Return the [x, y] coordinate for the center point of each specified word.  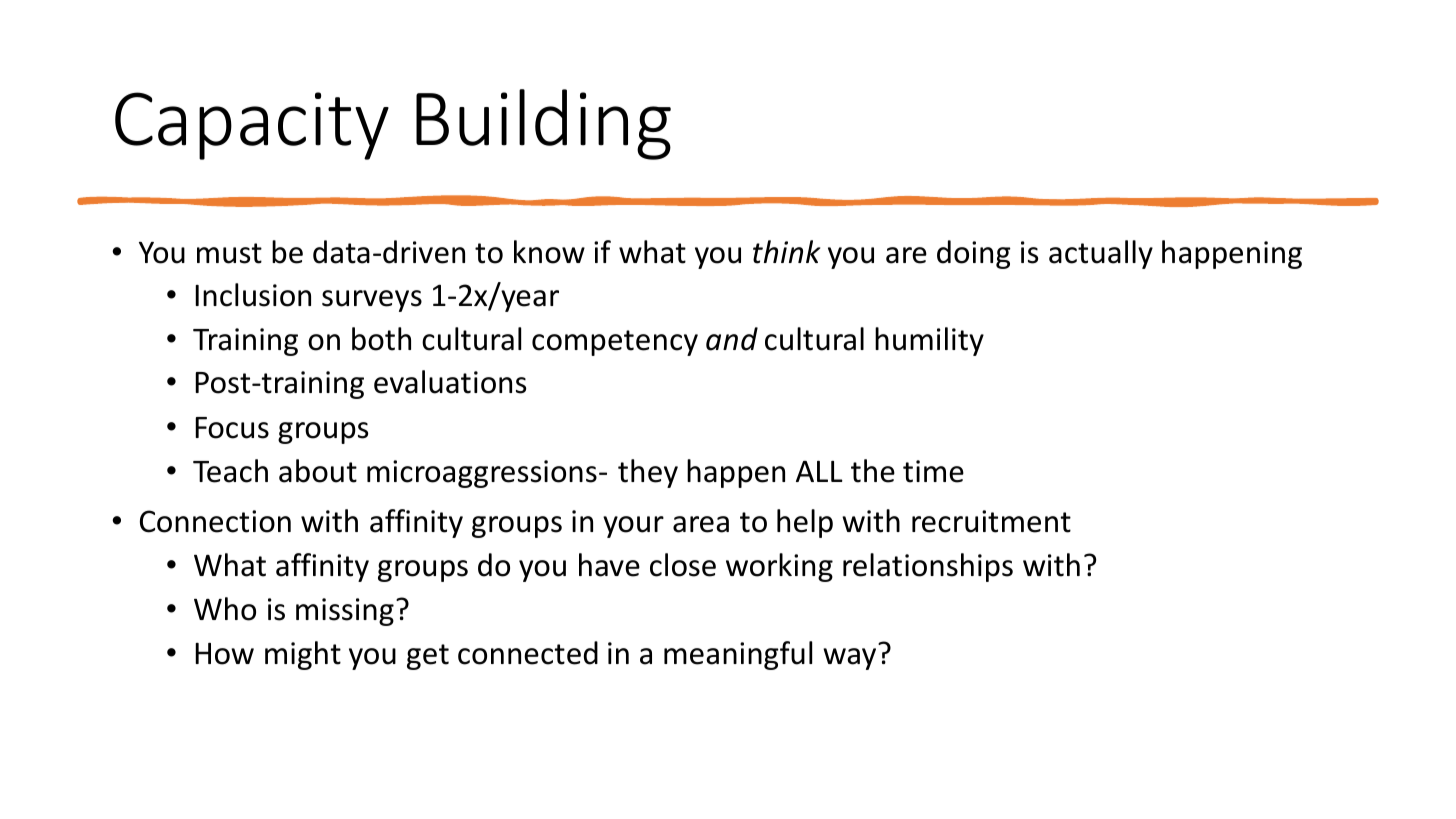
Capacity [252, 126]
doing [974, 254]
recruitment [991, 521]
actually [1101, 254]
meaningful [738, 655]
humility [929, 341]
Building [543, 124]
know [549, 252]
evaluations [450, 382]
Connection [215, 521]
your [633, 527]
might [303, 655]
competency [615, 343]
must [229, 253]
